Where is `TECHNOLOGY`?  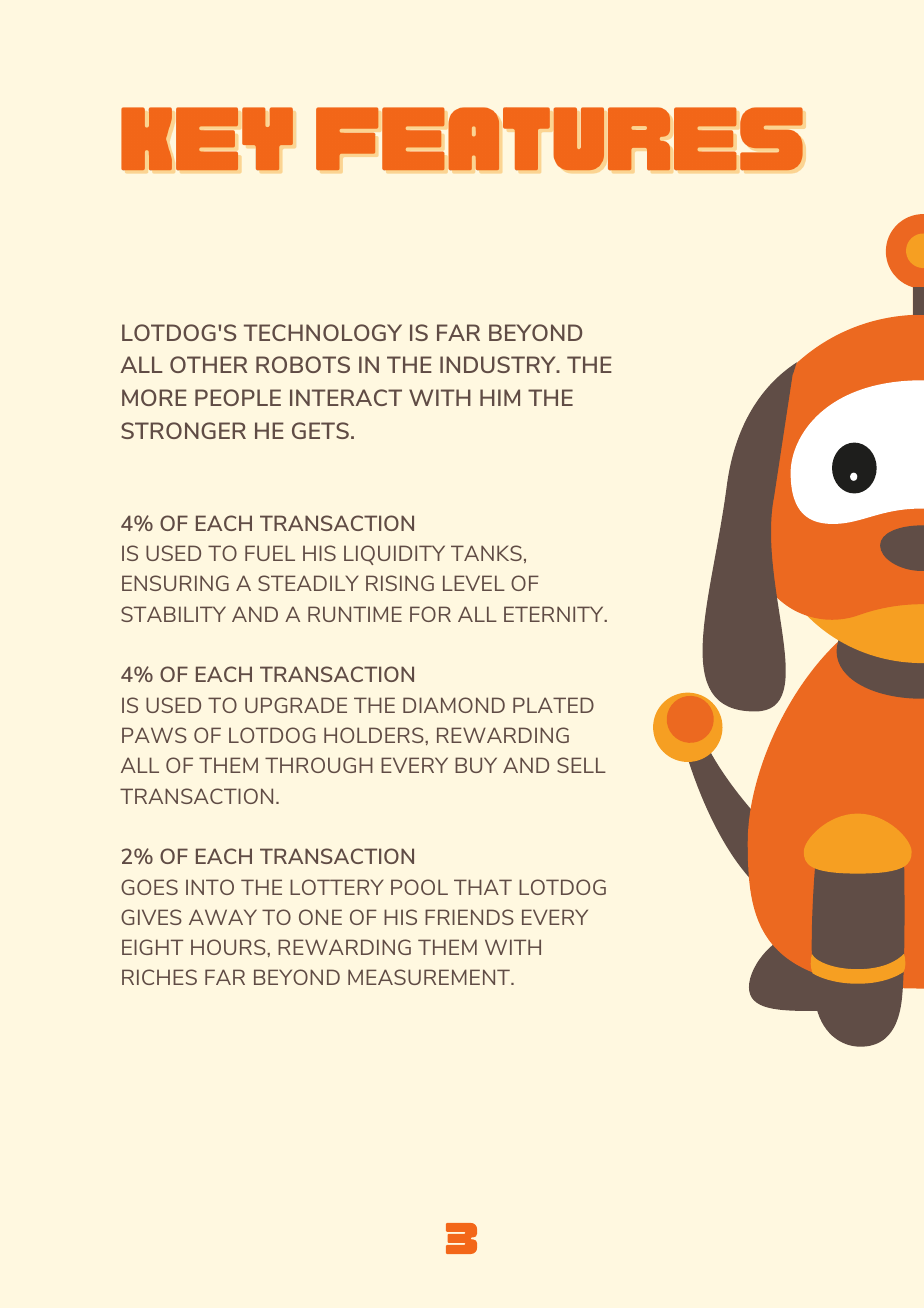
TECHNOLOGY is located at coordinates (323, 332).
